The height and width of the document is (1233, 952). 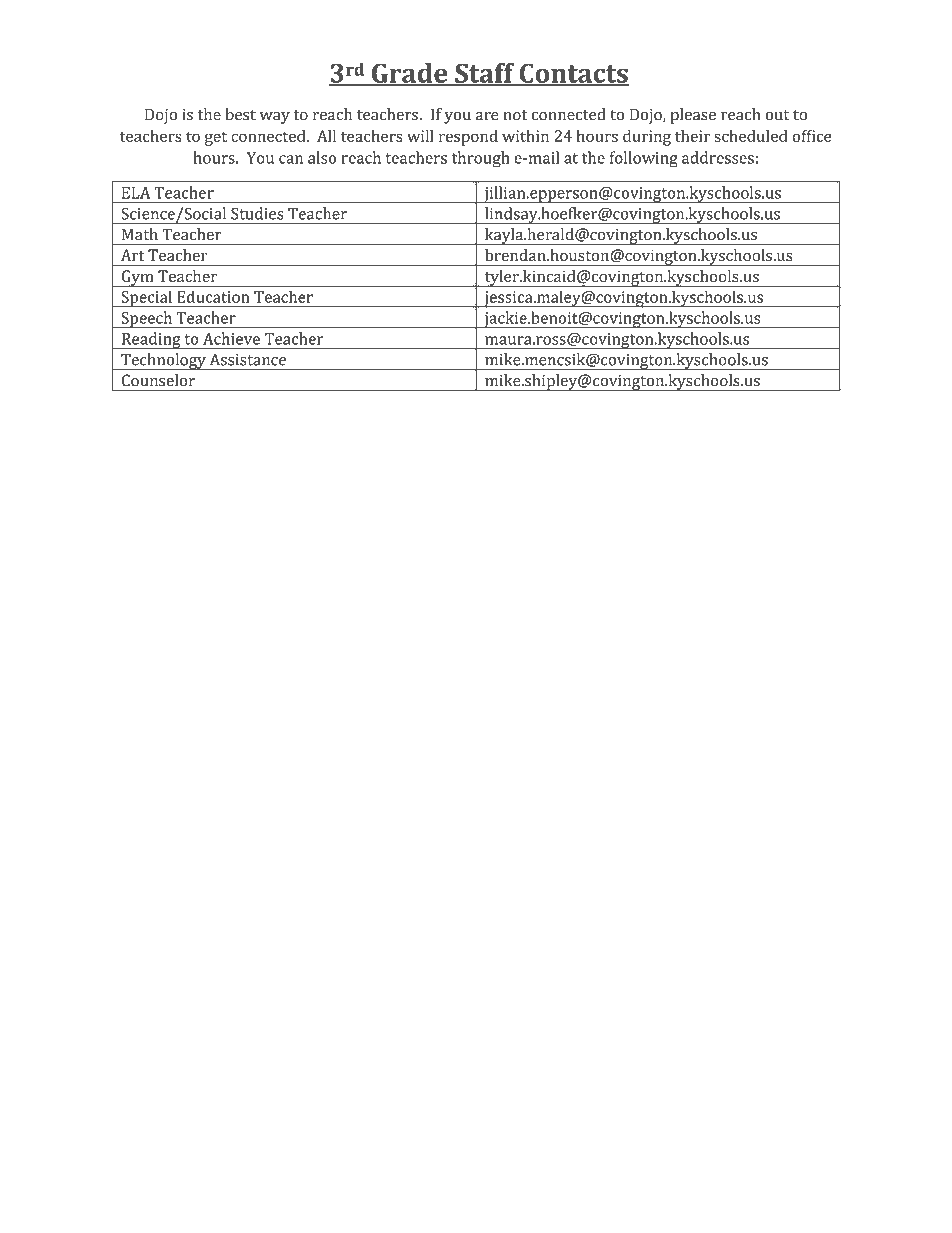 I want to click on best, so click(x=240, y=114).
